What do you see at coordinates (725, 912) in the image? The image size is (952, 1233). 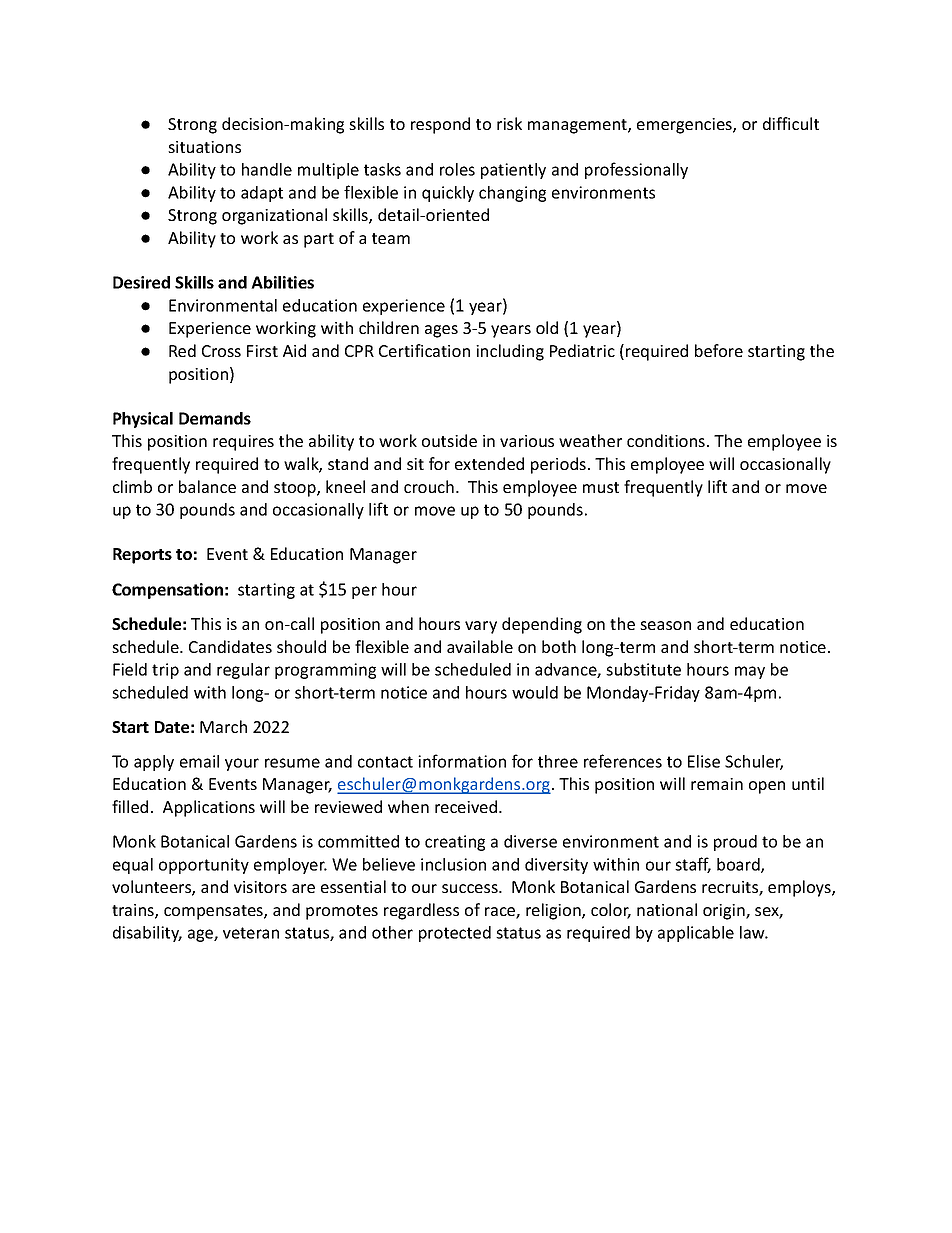 I see `origin` at bounding box center [725, 912].
